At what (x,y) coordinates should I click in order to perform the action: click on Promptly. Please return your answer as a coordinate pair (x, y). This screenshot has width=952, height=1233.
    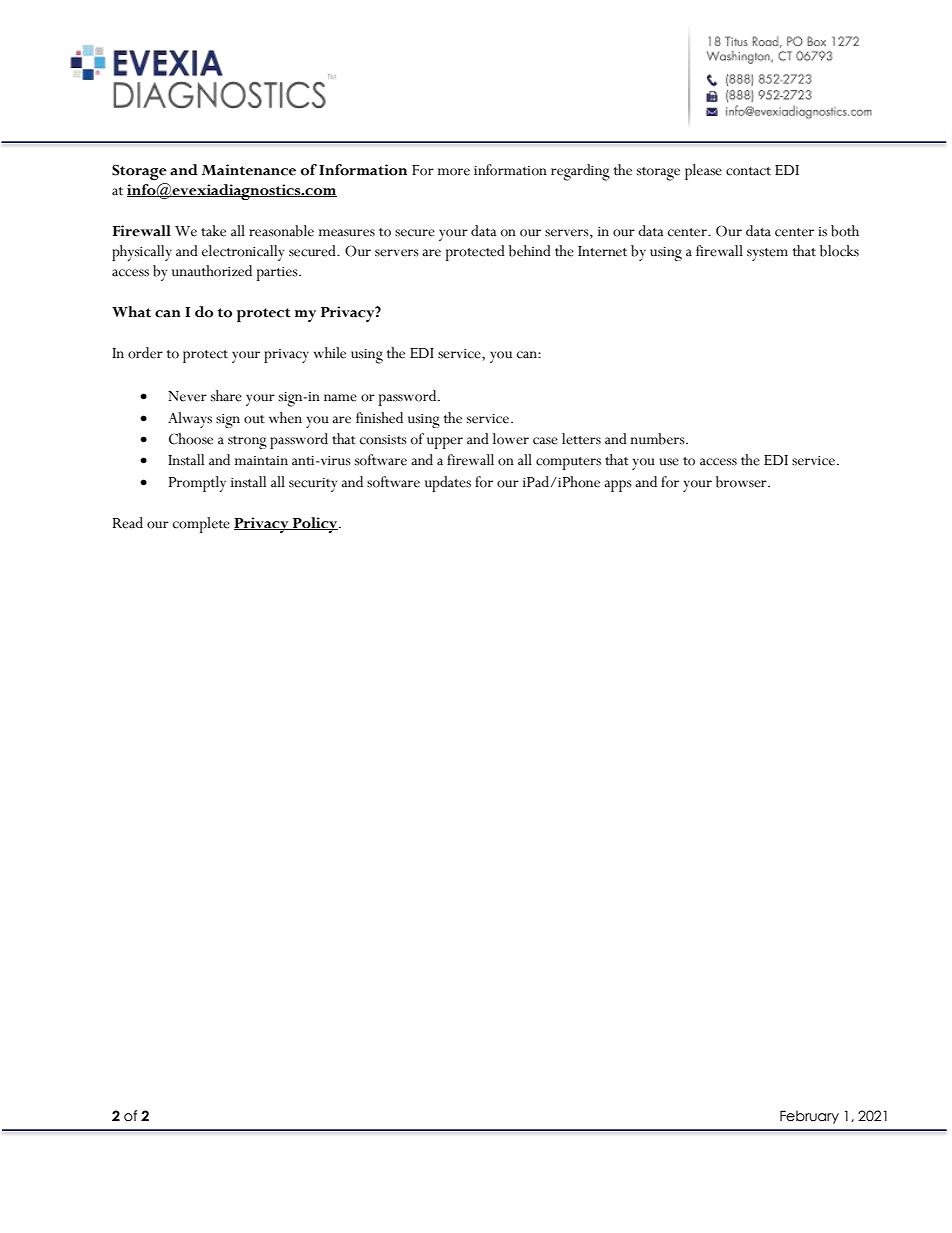
    Looking at the image, I should click on (197, 484).
